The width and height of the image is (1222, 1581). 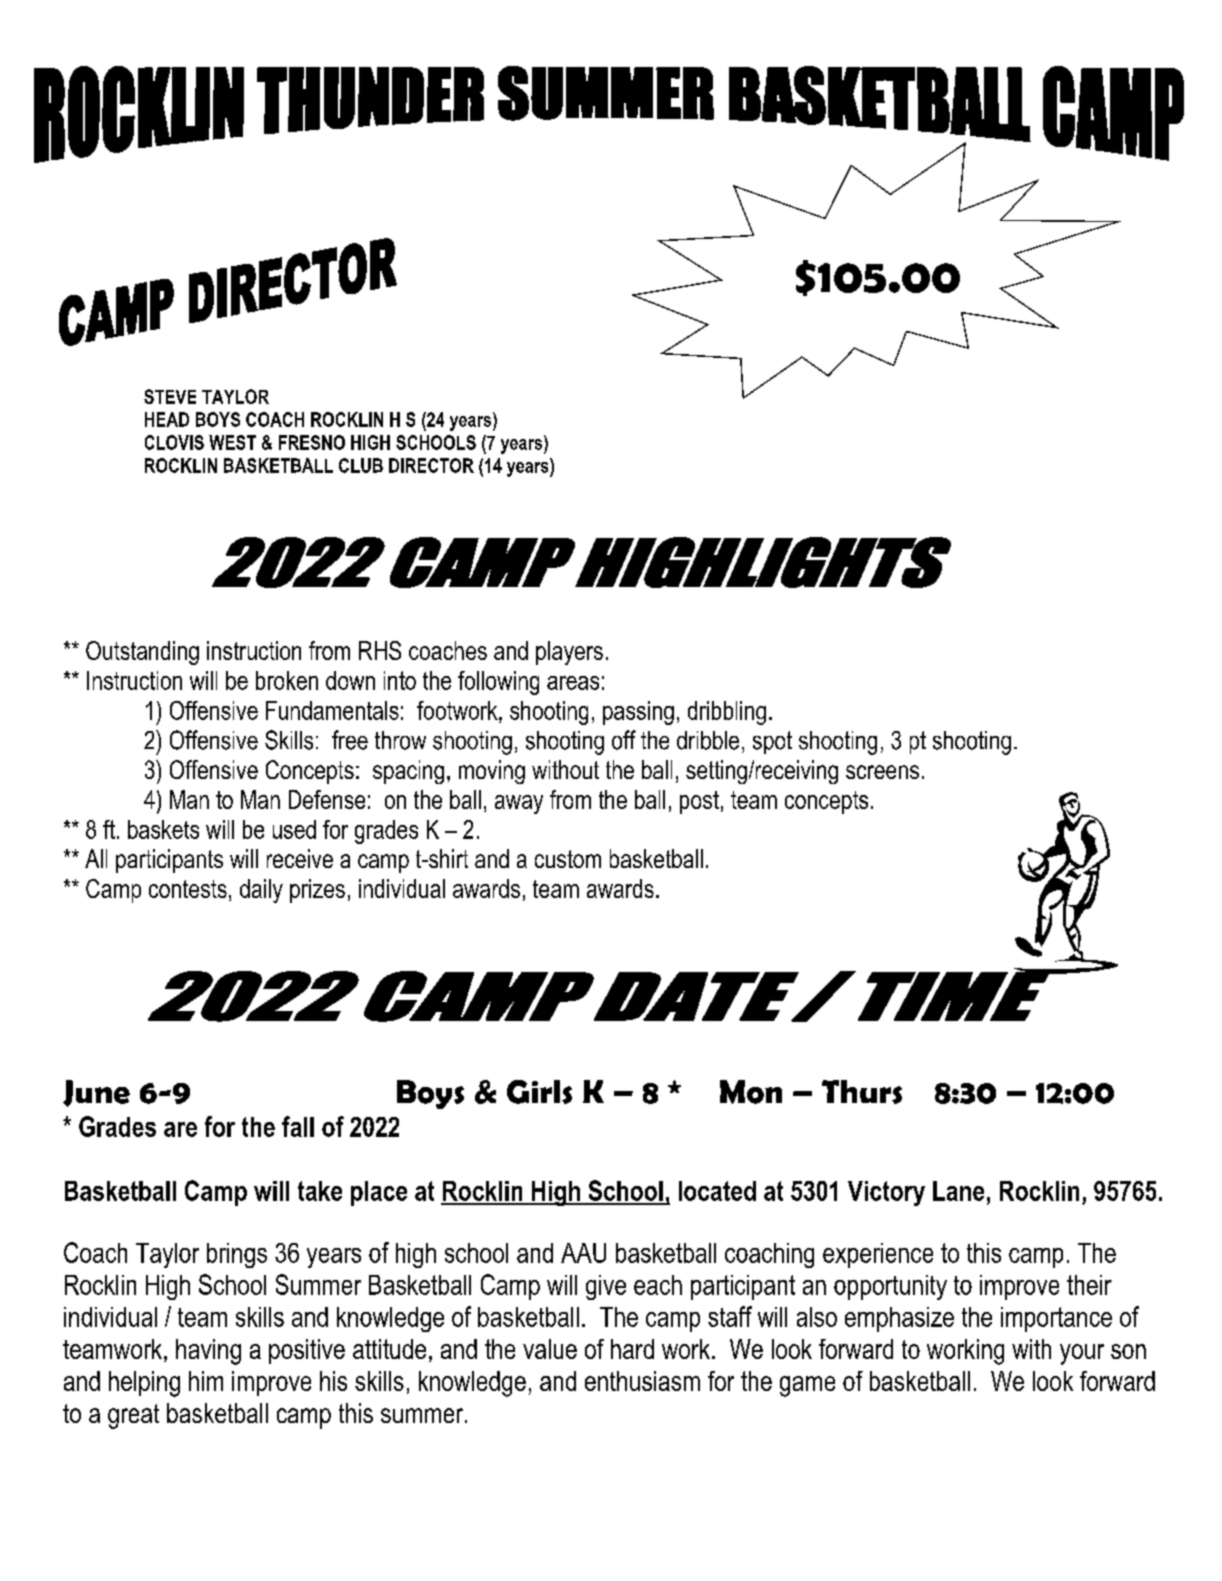 I want to click on located, so click(x=717, y=1191).
